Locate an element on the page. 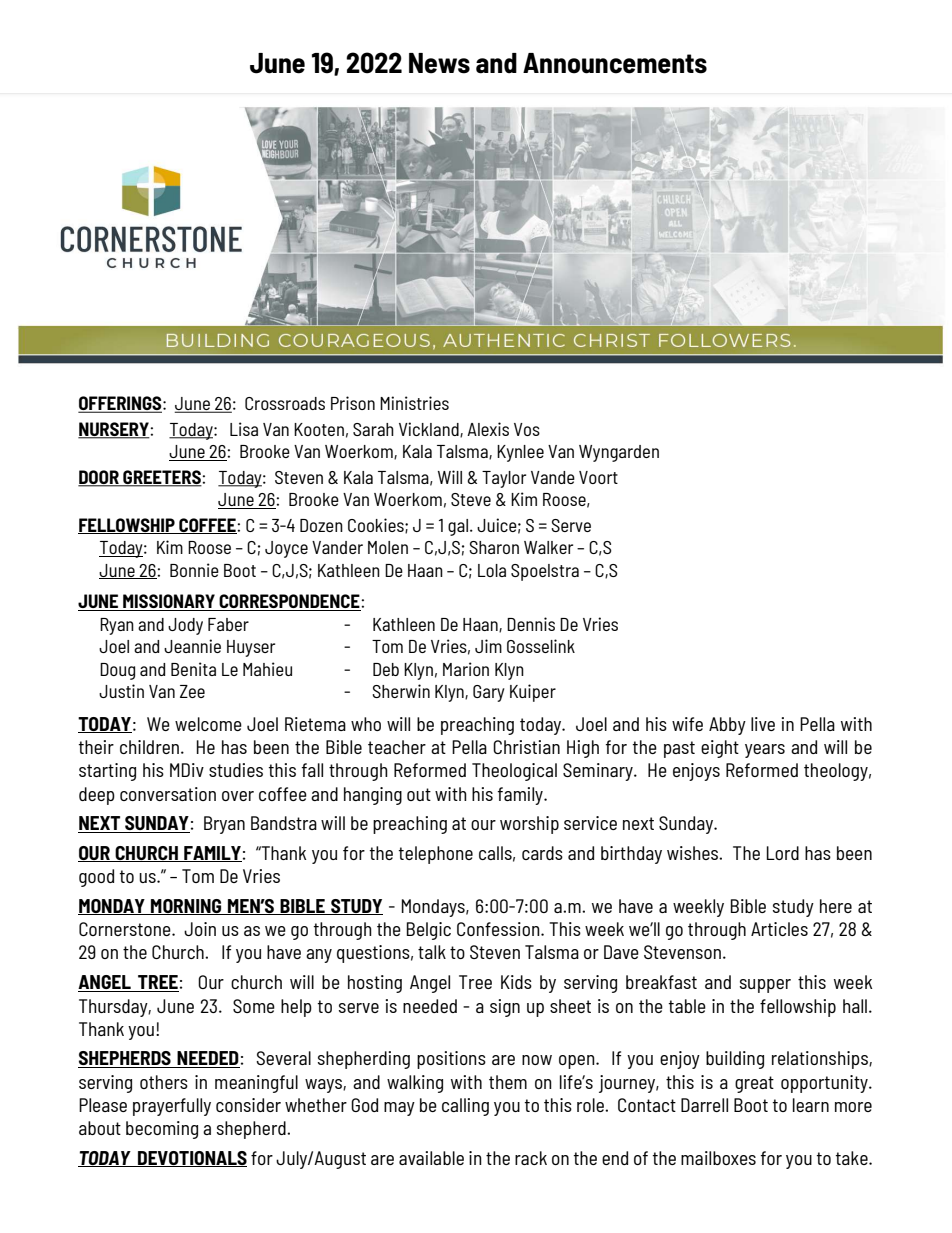 This document has height=1233, width=952. Gary is located at coordinates (489, 693).
